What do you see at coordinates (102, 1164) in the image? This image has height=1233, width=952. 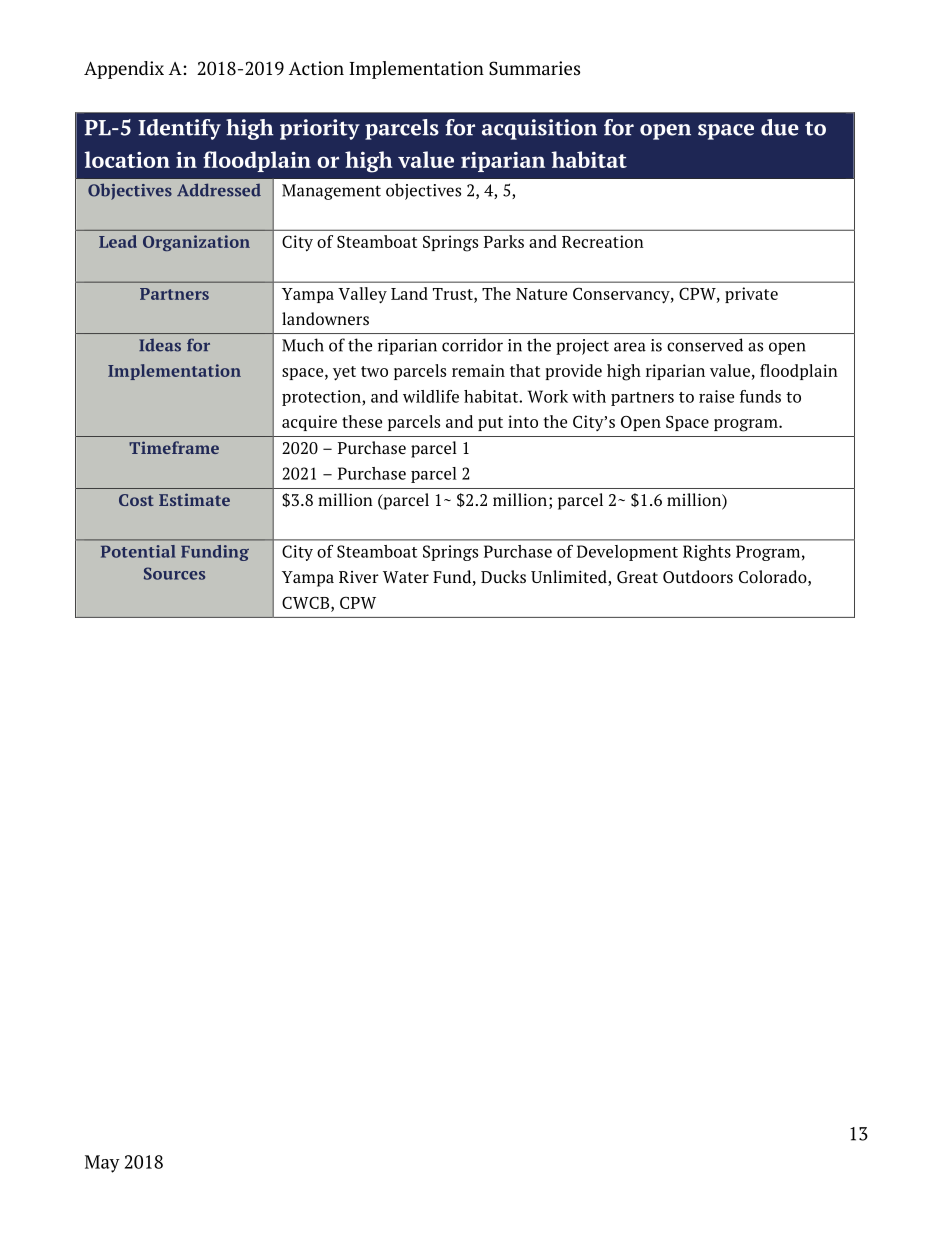 I see `May` at bounding box center [102, 1164].
